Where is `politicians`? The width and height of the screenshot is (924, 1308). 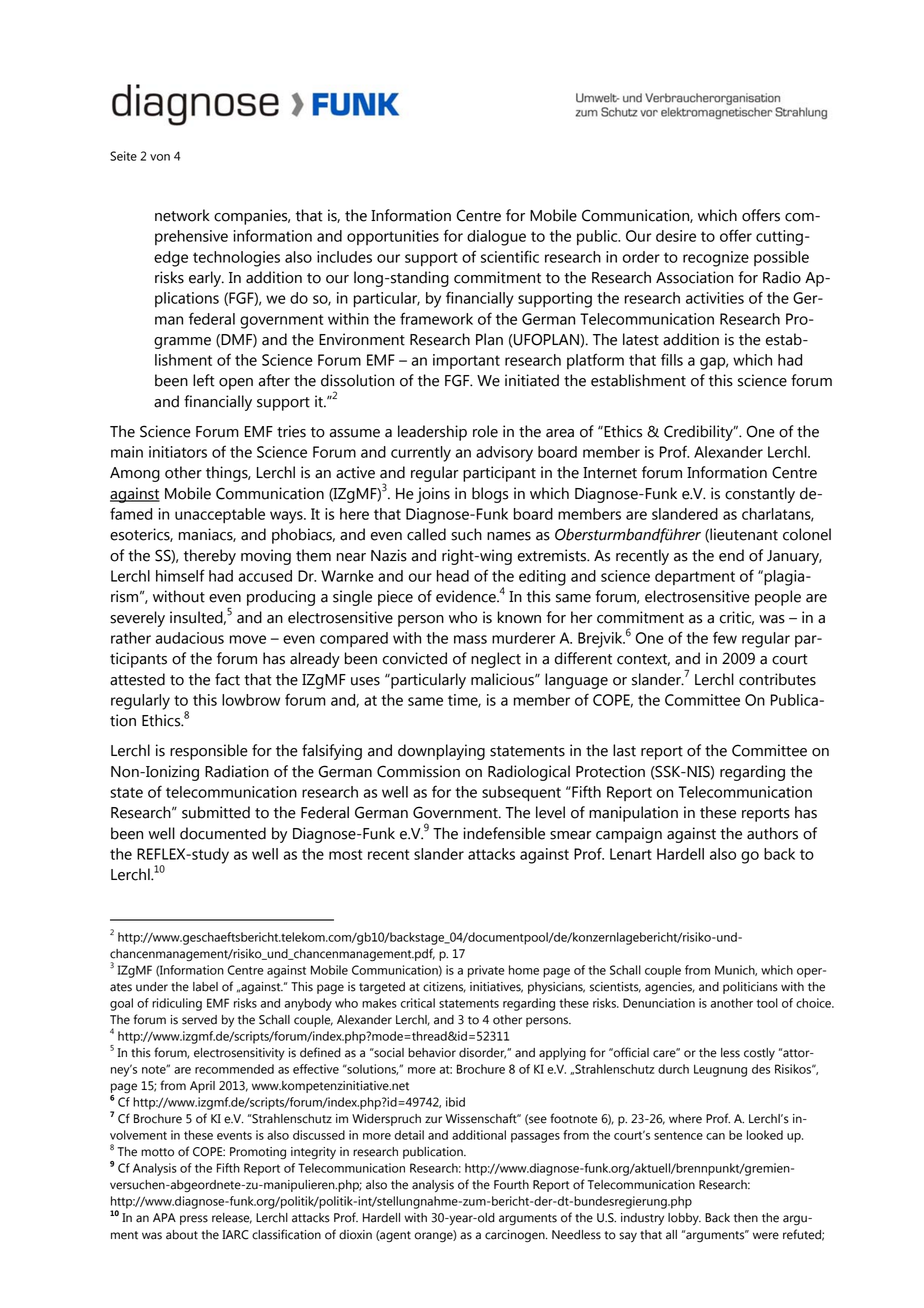
politicians is located at coordinates (750, 988).
